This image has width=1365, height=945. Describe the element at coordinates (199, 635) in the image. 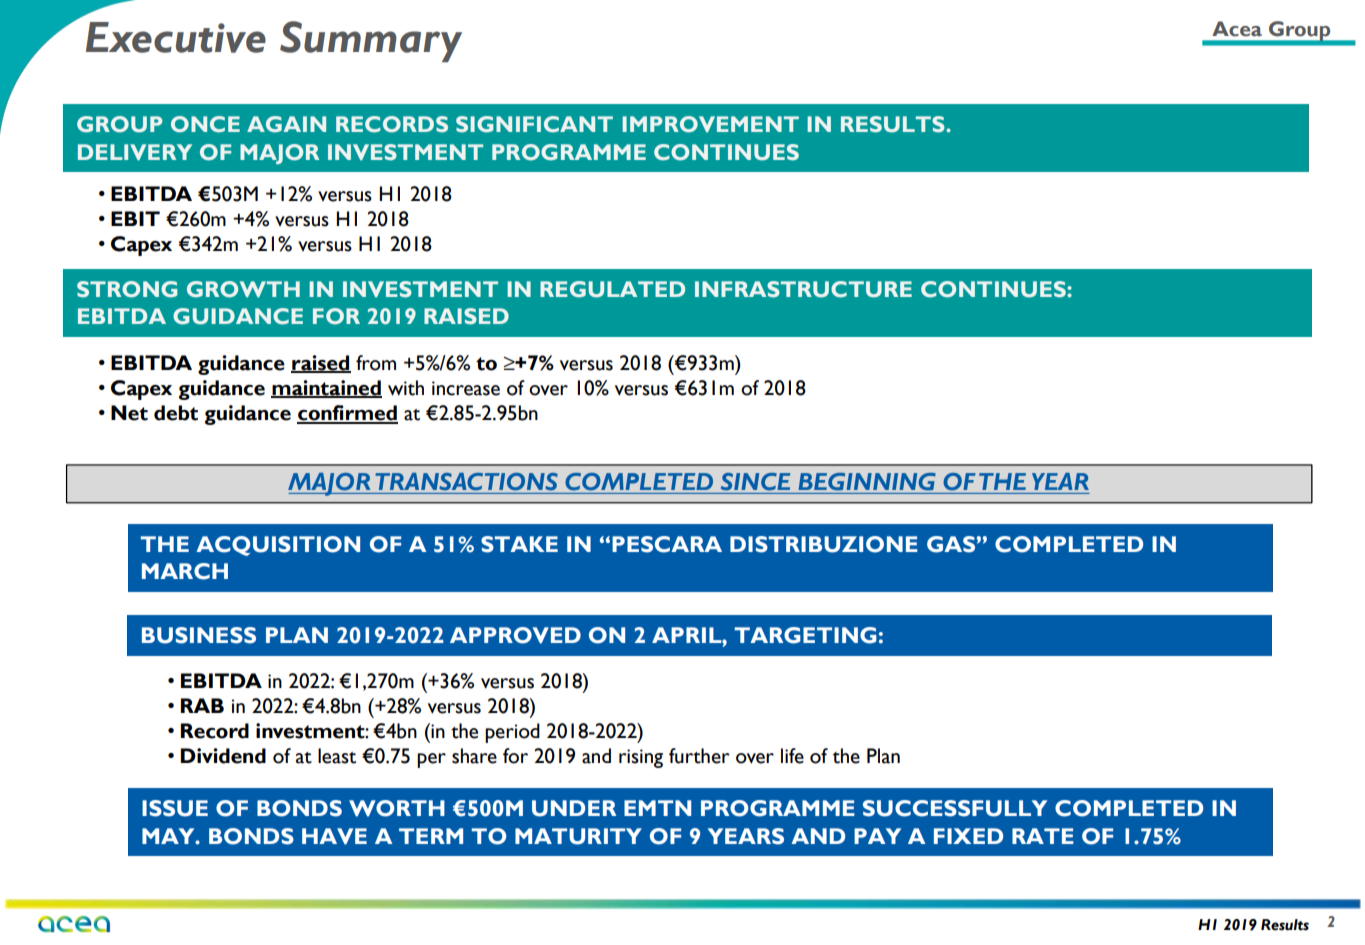

I see `BUSINESS` at that location.
